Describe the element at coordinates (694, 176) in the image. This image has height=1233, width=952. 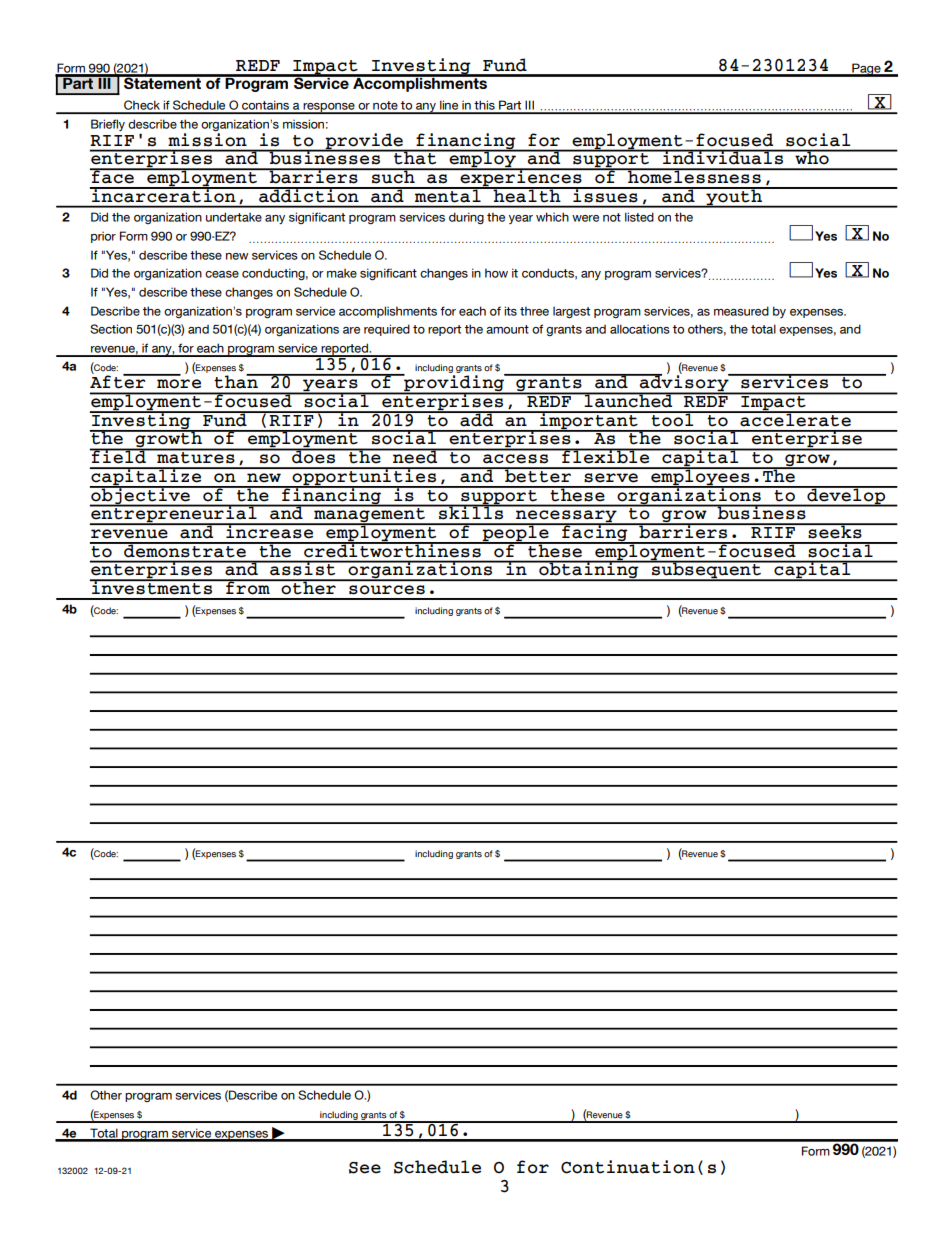
I see `homelessness` at that location.
